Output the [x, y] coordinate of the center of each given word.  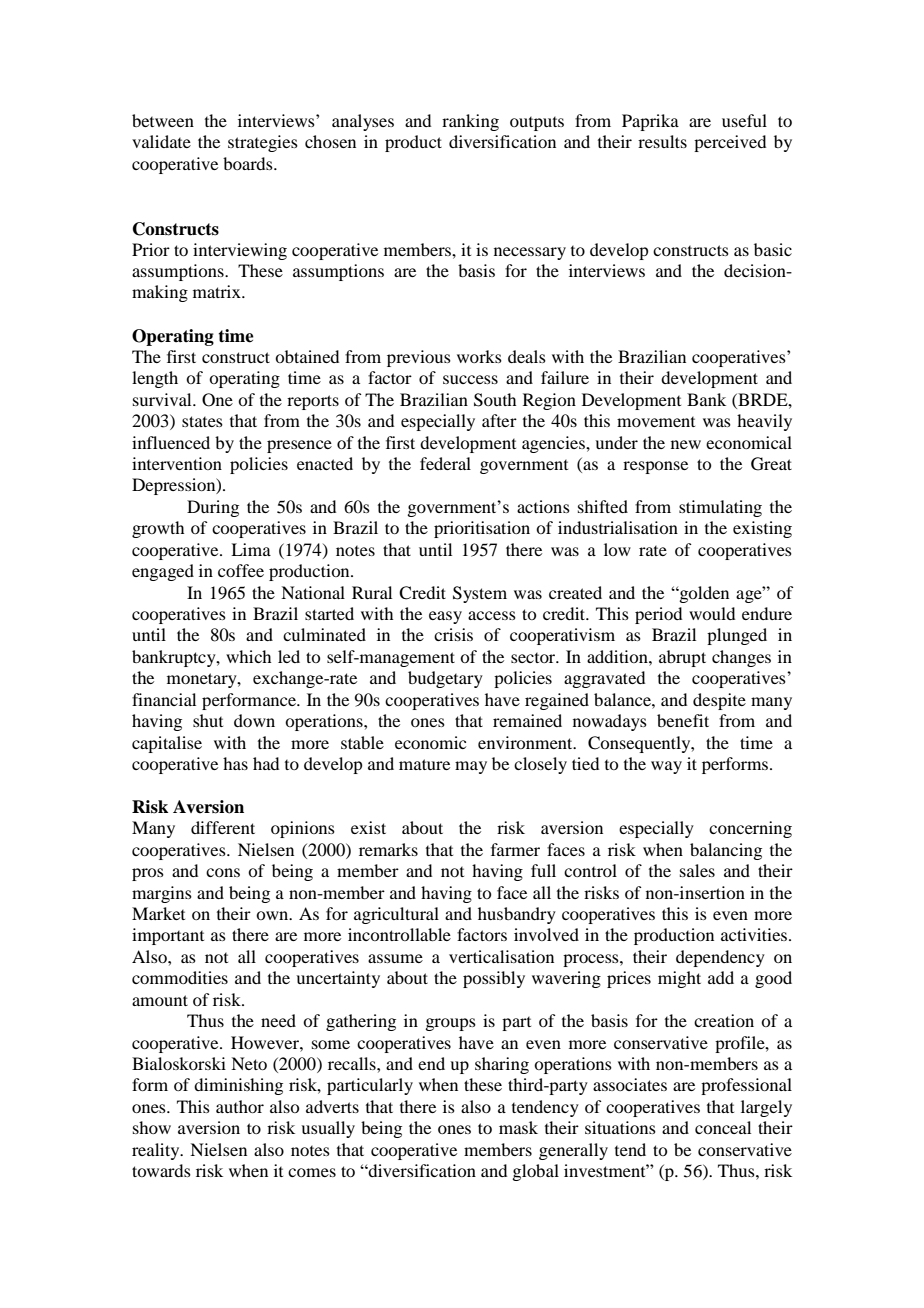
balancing [726, 851]
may [471, 767]
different [223, 827]
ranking [470, 122]
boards [249, 163]
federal [445, 463]
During [213, 508]
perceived [730, 143]
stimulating [720, 508]
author [240, 1106]
